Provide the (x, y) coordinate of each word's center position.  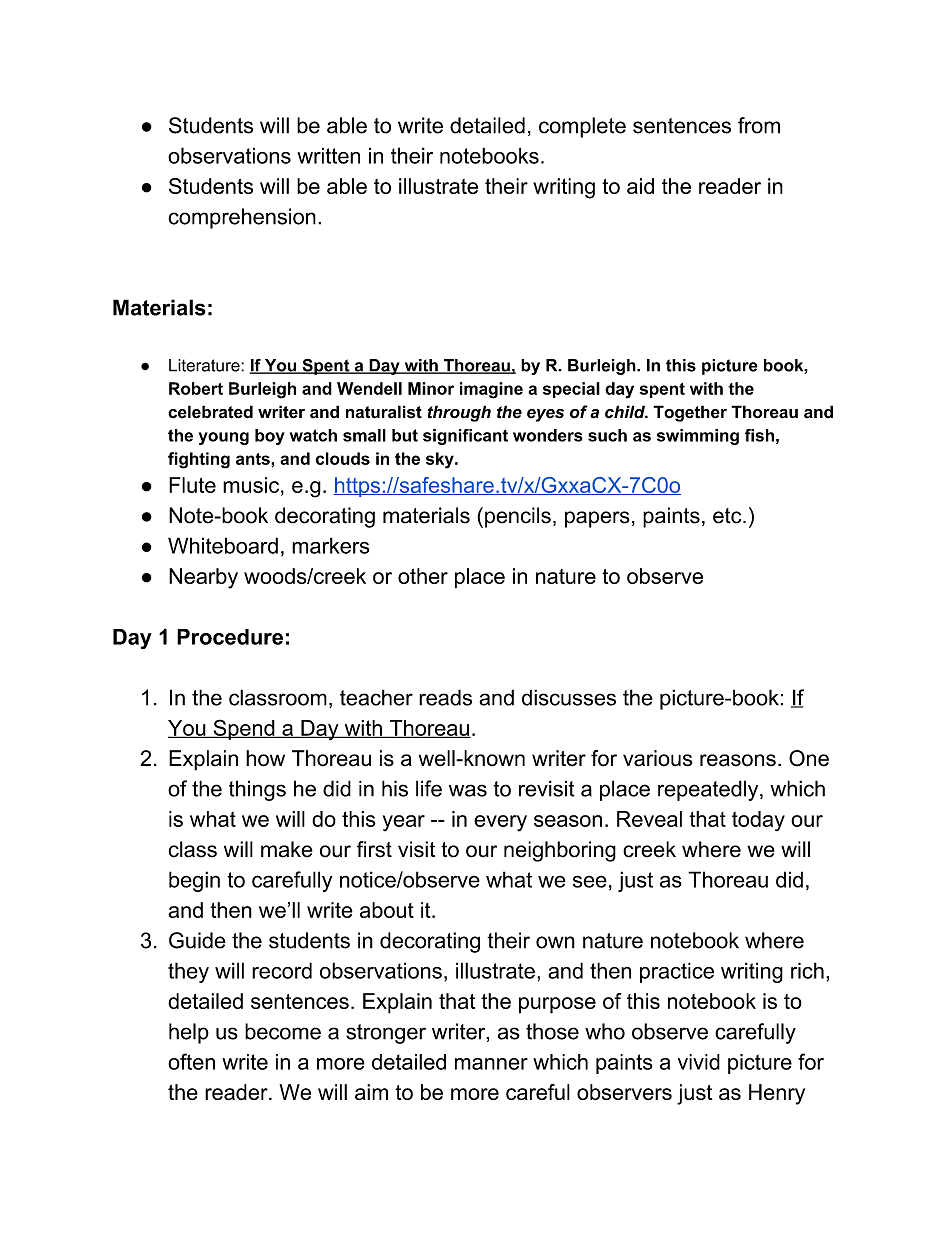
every (500, 823)
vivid (699, 1062)
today (758, 821)
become (283, 1031)
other (423, 576)
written (328, 155)
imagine (491, 390)
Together (690, 413)
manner (491, 1064)
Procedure (230, 637)
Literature (205, 365)
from (759, 125)
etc (728, 516)
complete (582, 127)
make (287, 849)
